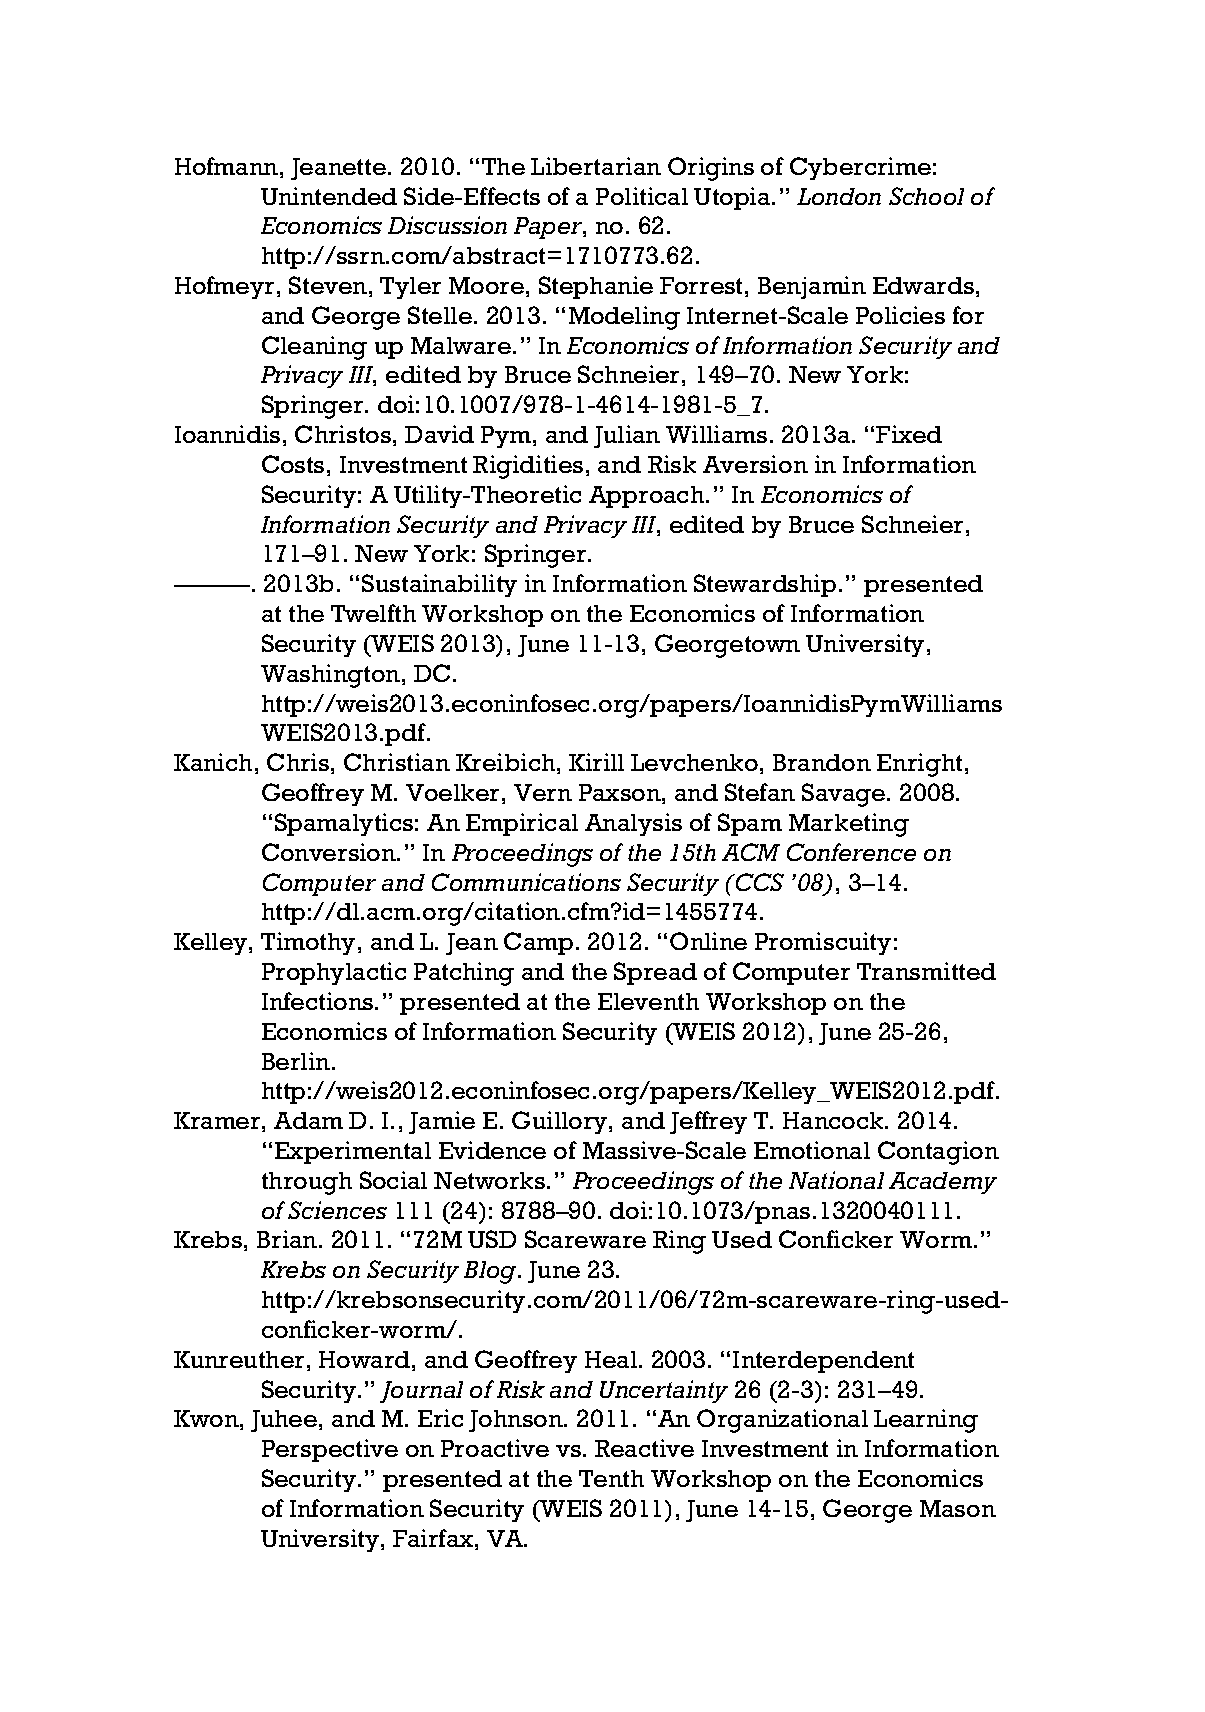  I want to click on Approach, so click(648, 497).
